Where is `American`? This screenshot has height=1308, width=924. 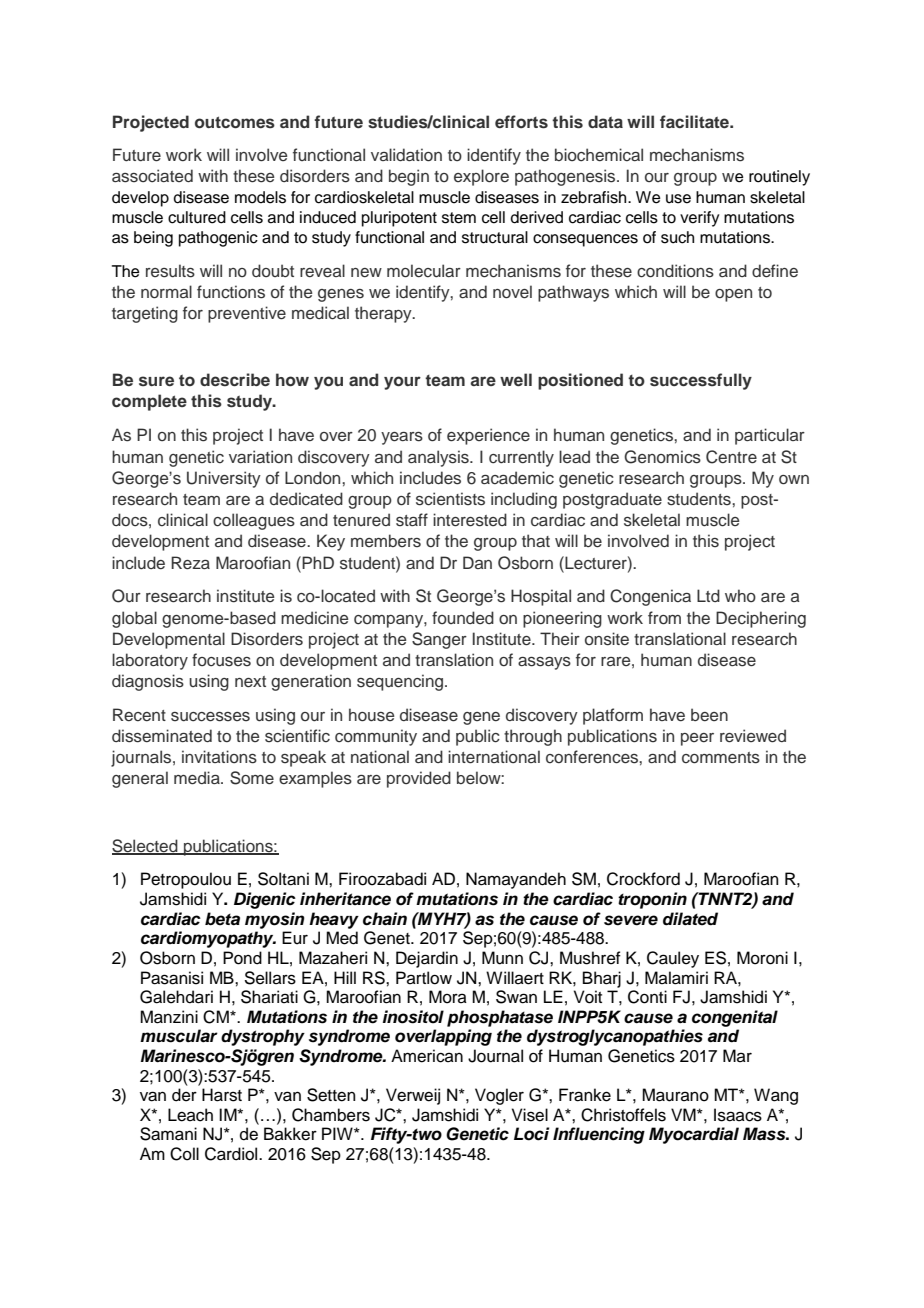
American is located at coordinates (427, 1056).
